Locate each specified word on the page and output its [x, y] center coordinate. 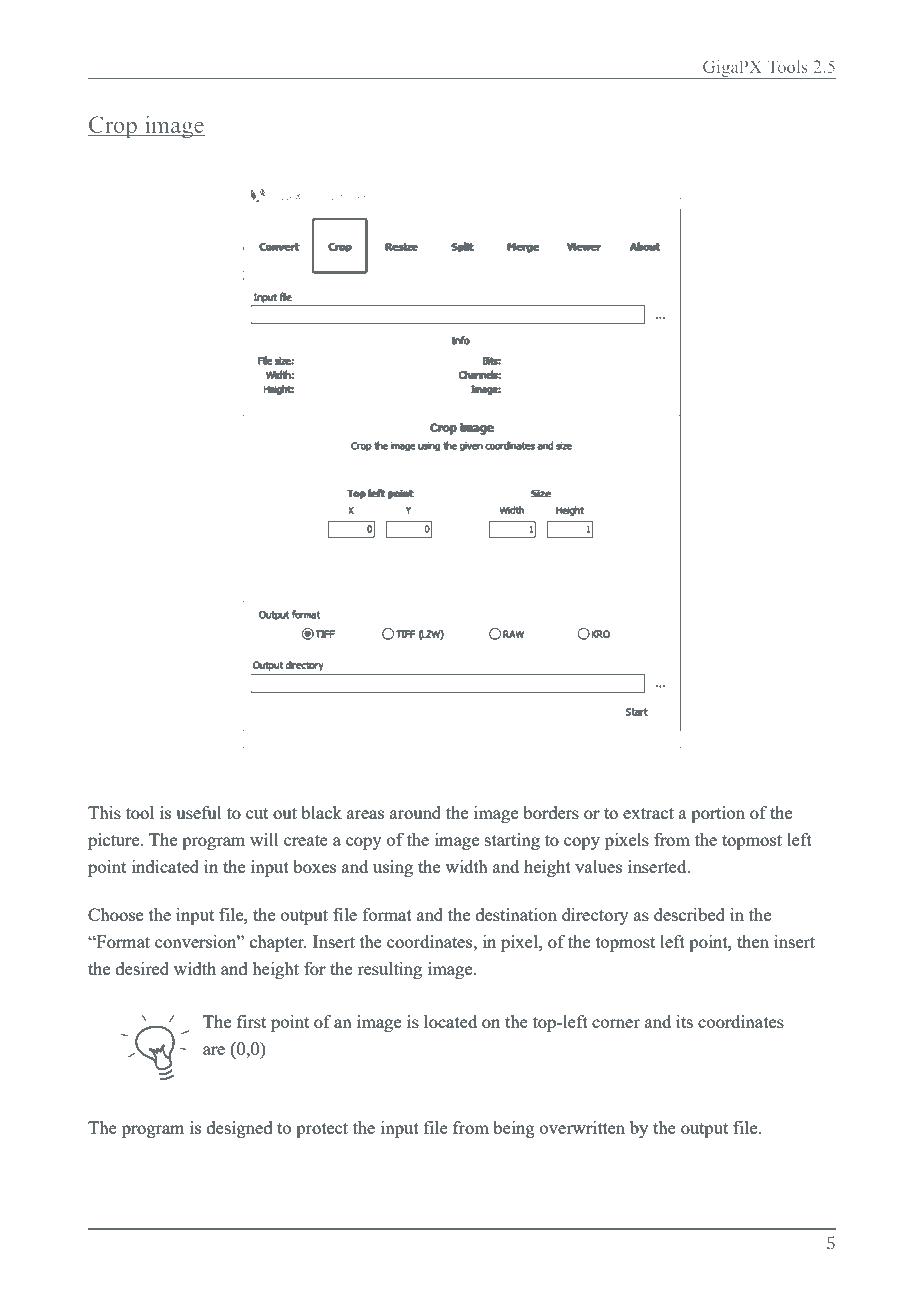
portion [718, 814]
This [104, 812]
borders [551, 812]
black [321, 812]
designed [240, 1129]
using [393, 868]
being [514, 1129]
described [689, 914]
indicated [165, 866]
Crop [113, 127]
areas [365, 814]
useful [199, 812]
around [415, 812]
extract [648, 813]
